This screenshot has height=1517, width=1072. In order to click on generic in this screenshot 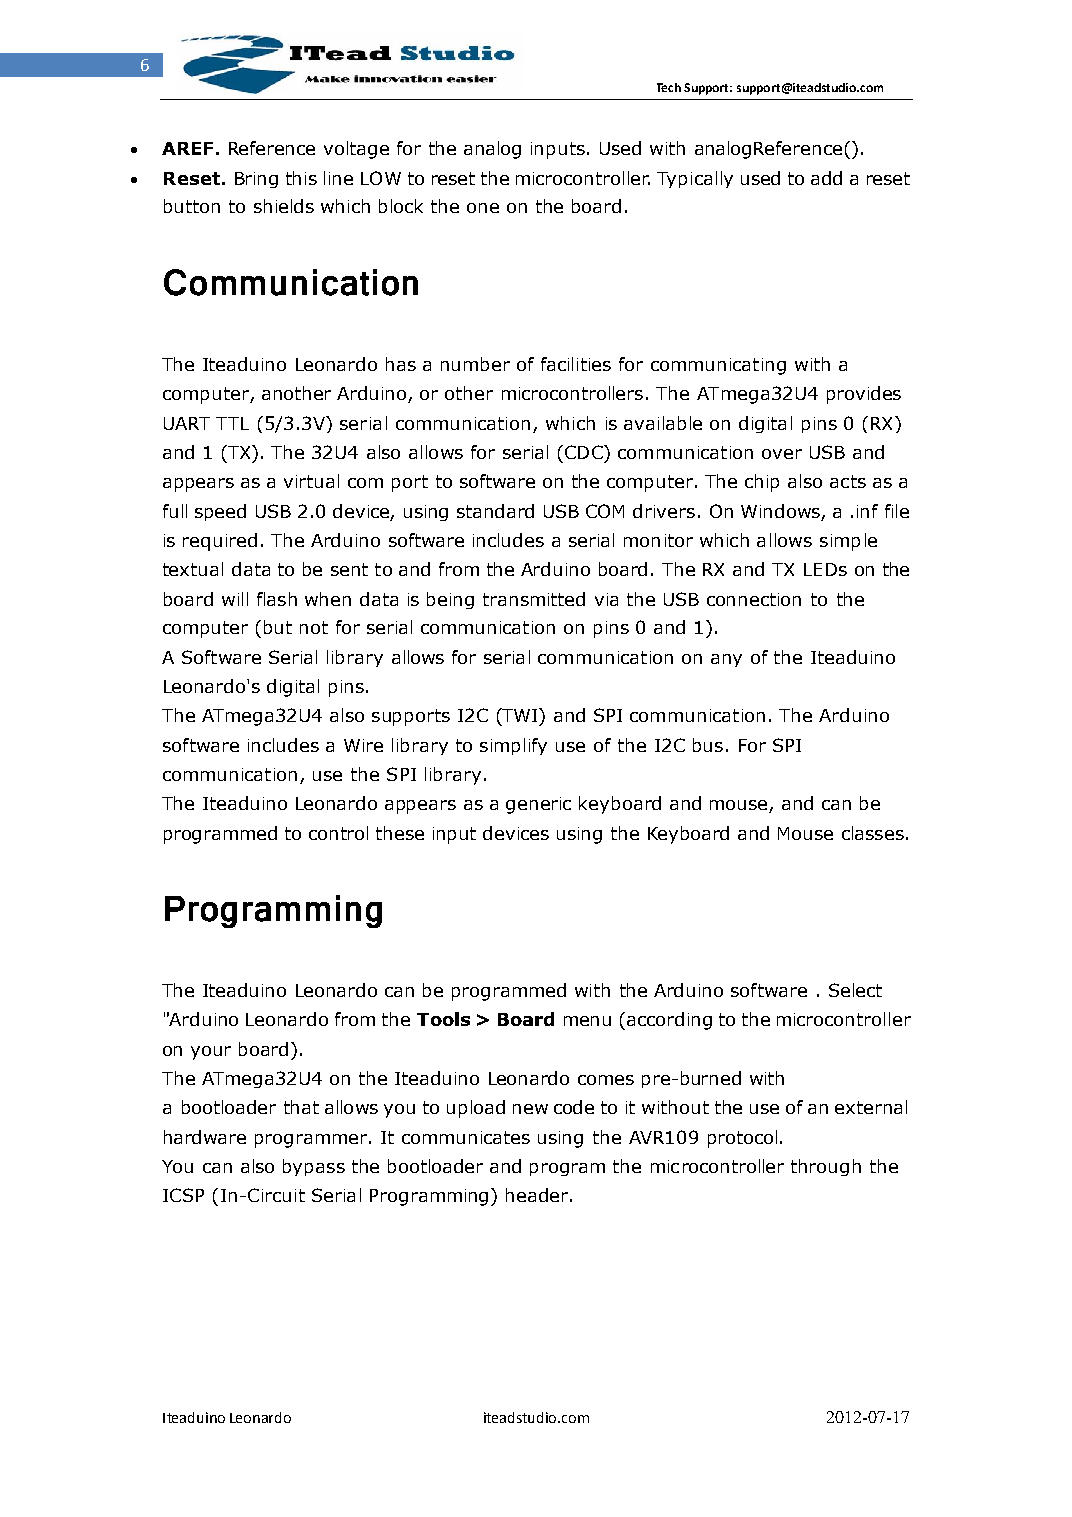, I will do `click(538, 805)`.
